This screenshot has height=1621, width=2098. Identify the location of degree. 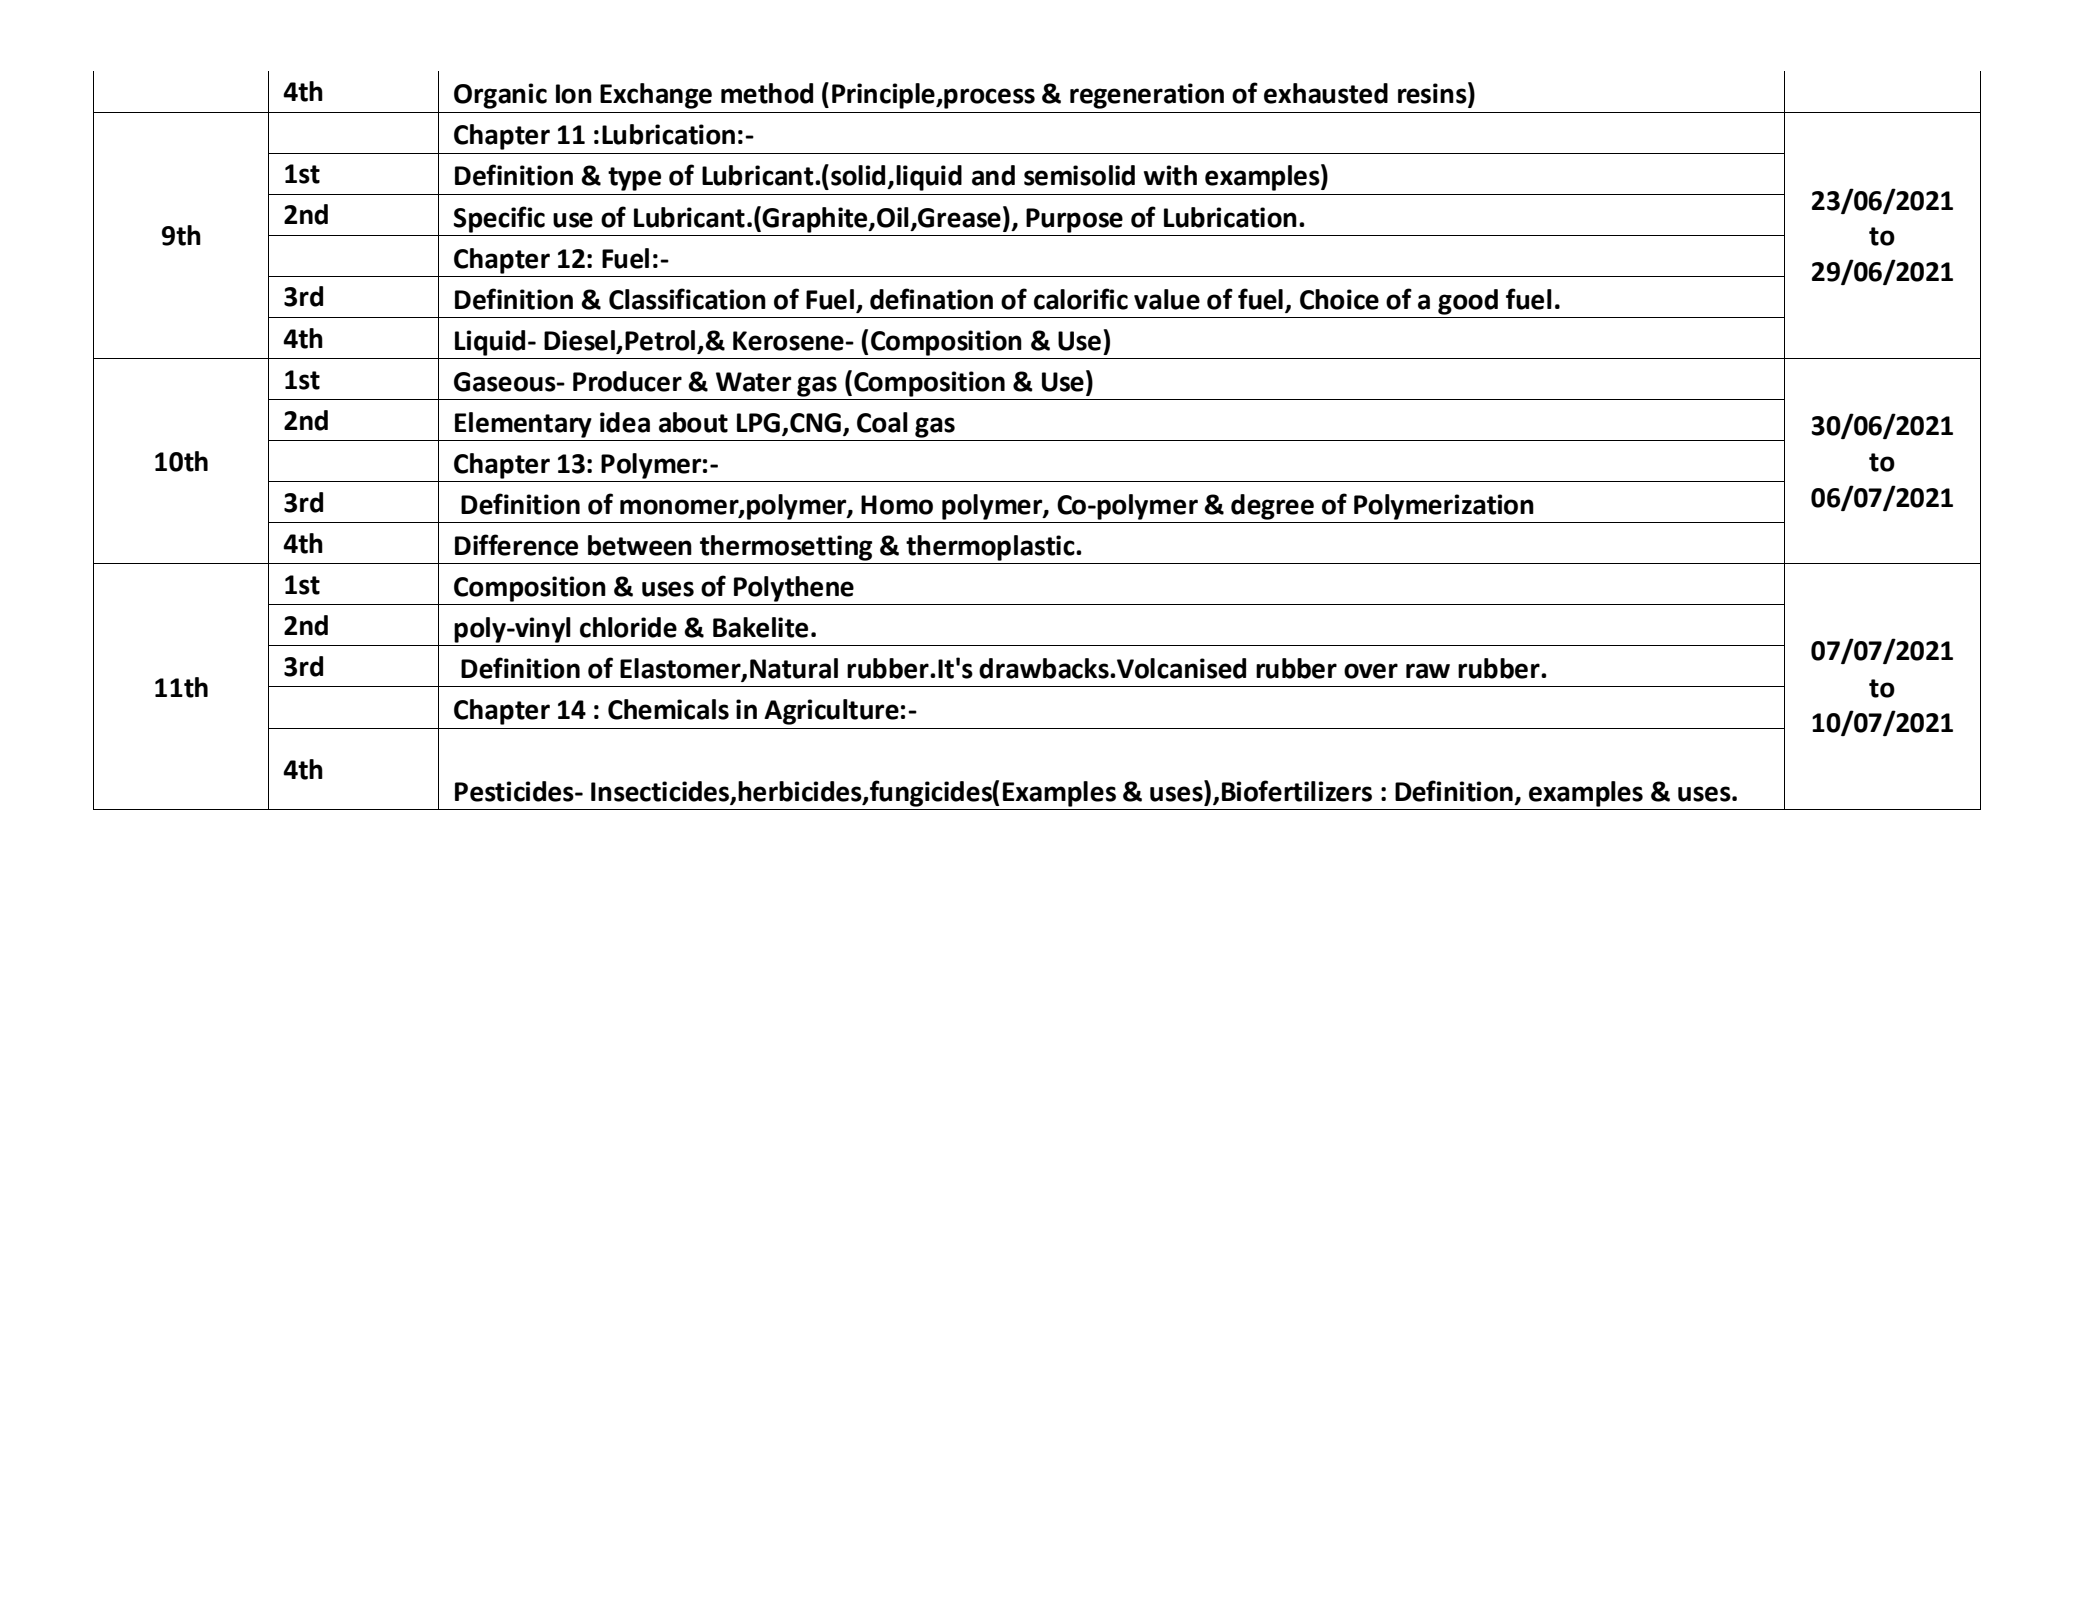
(1272, 507).
